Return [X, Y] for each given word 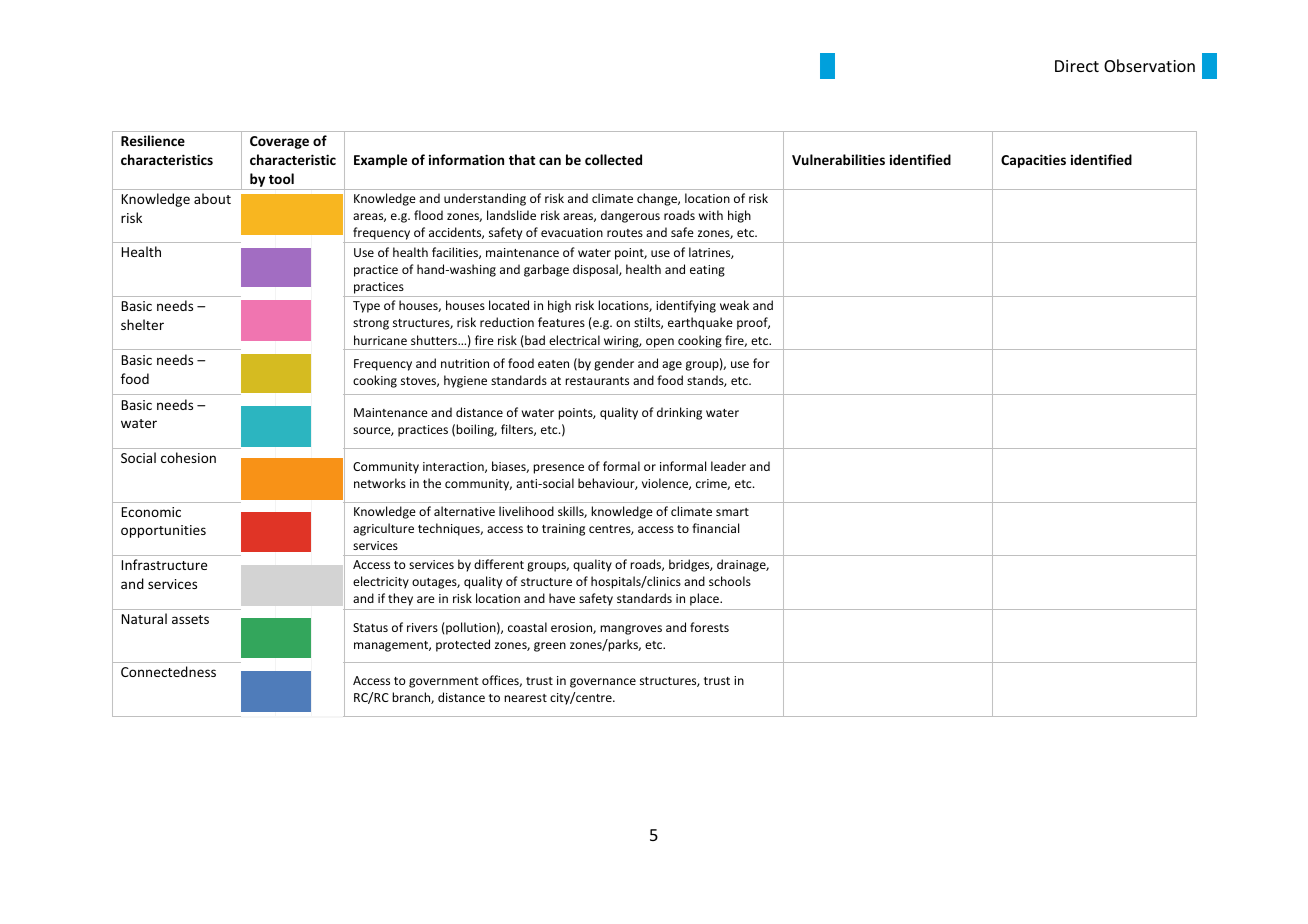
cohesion [188, 457]
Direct [1077, 66]
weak [734, 305]
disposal [596, 270]
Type [366, 307]
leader [728, 466]
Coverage [279, 142]
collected [613, 159]
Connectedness [168, 671]
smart [732, 512]
